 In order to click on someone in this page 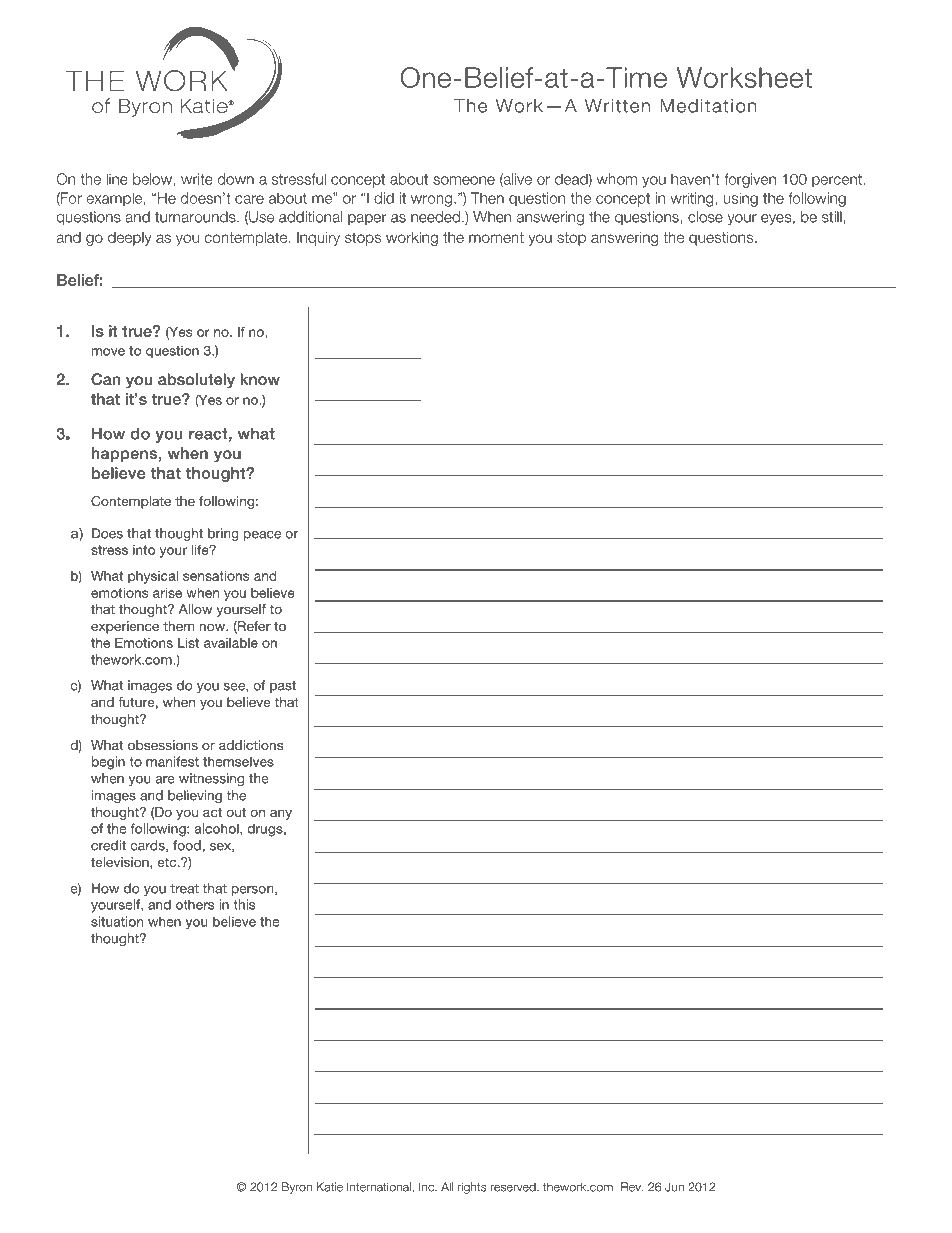, I will do `click(464, 180)`.
